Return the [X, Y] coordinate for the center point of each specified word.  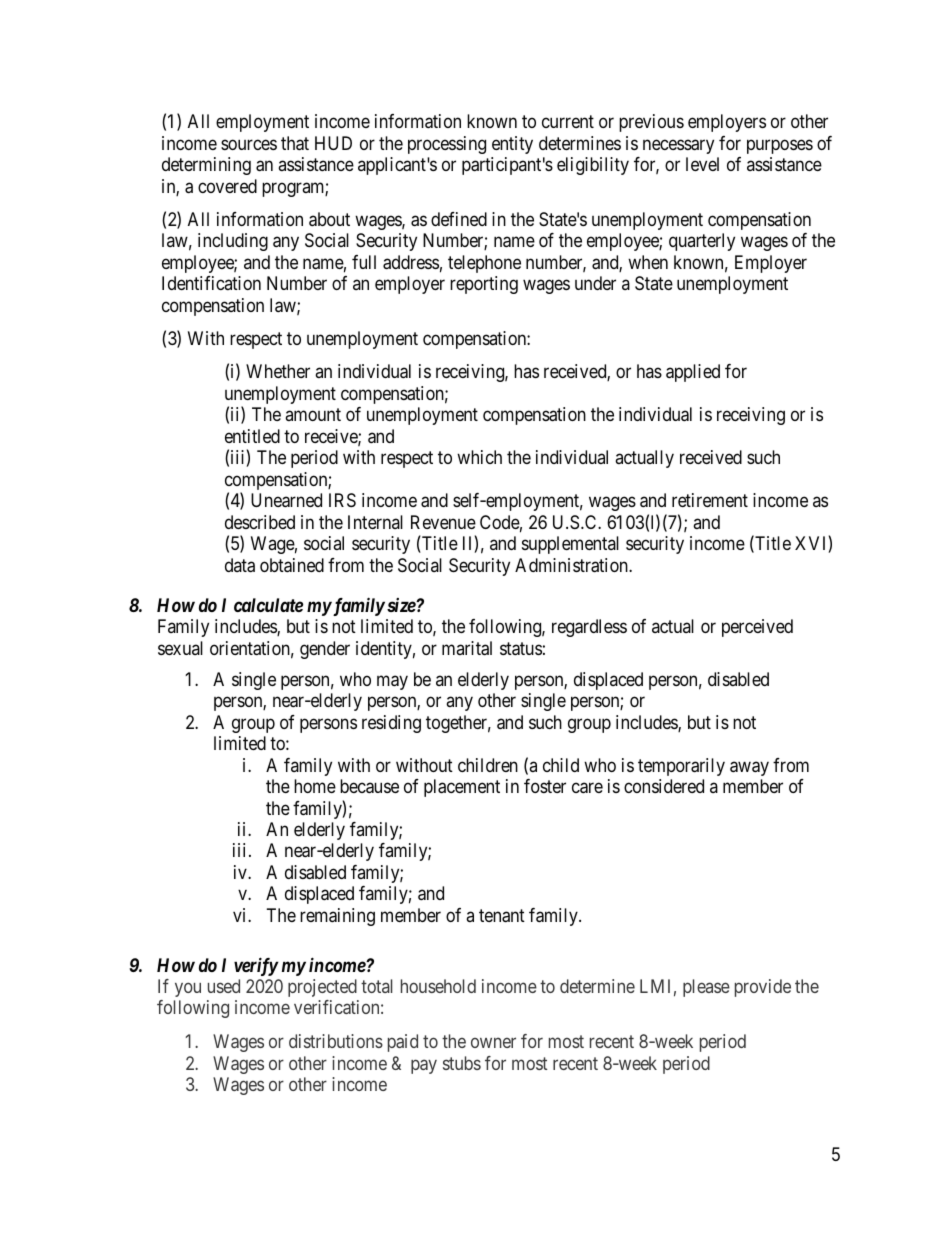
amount [313, 414]
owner [493, 1043]
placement [462, 788]
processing [447, 145]
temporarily [681, 767]
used [224, 986]
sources [249, 144]
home [315, 786]
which [479, 457]
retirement [710, 500]
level [702, 164]
